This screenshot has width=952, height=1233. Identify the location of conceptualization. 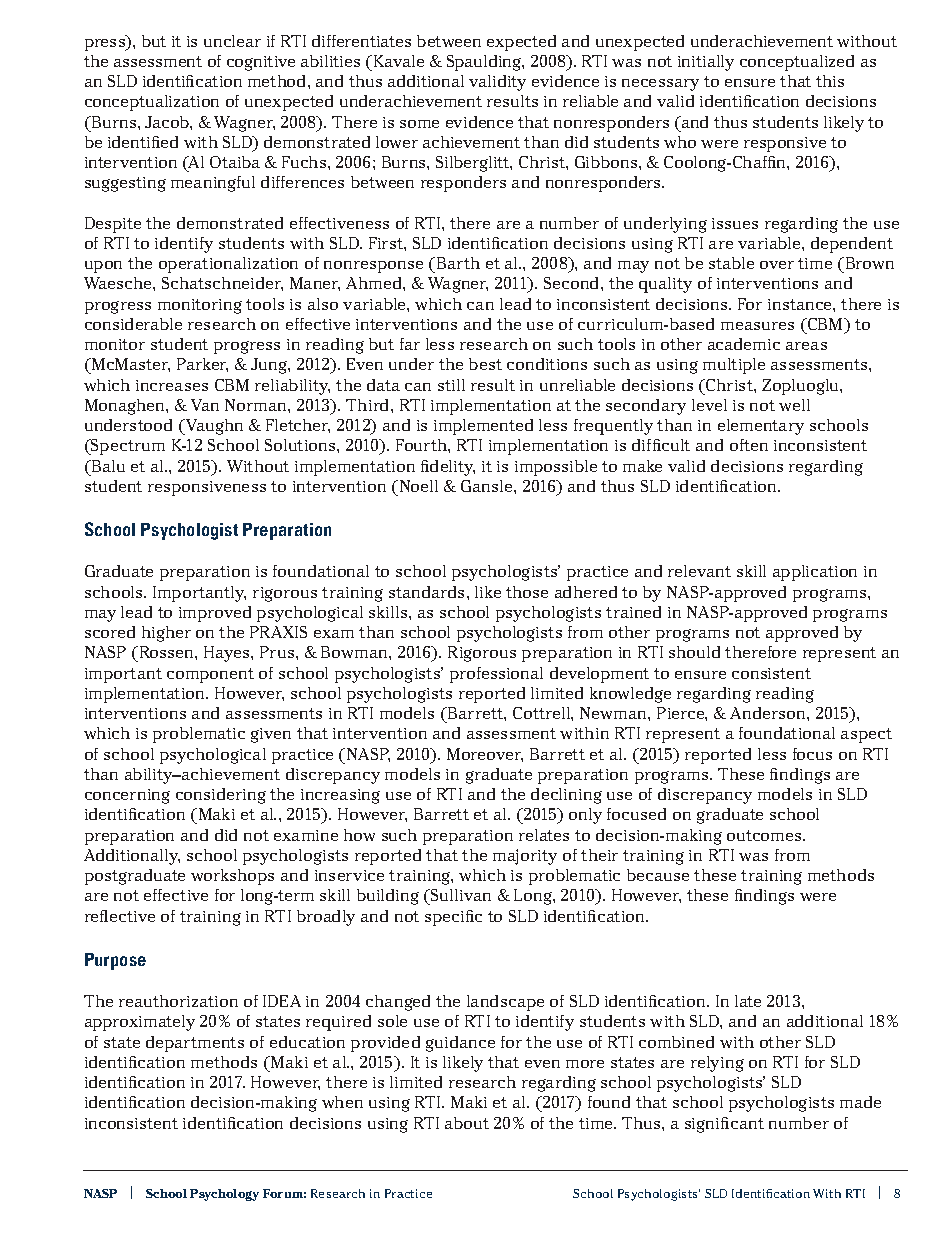
(152, 103).
